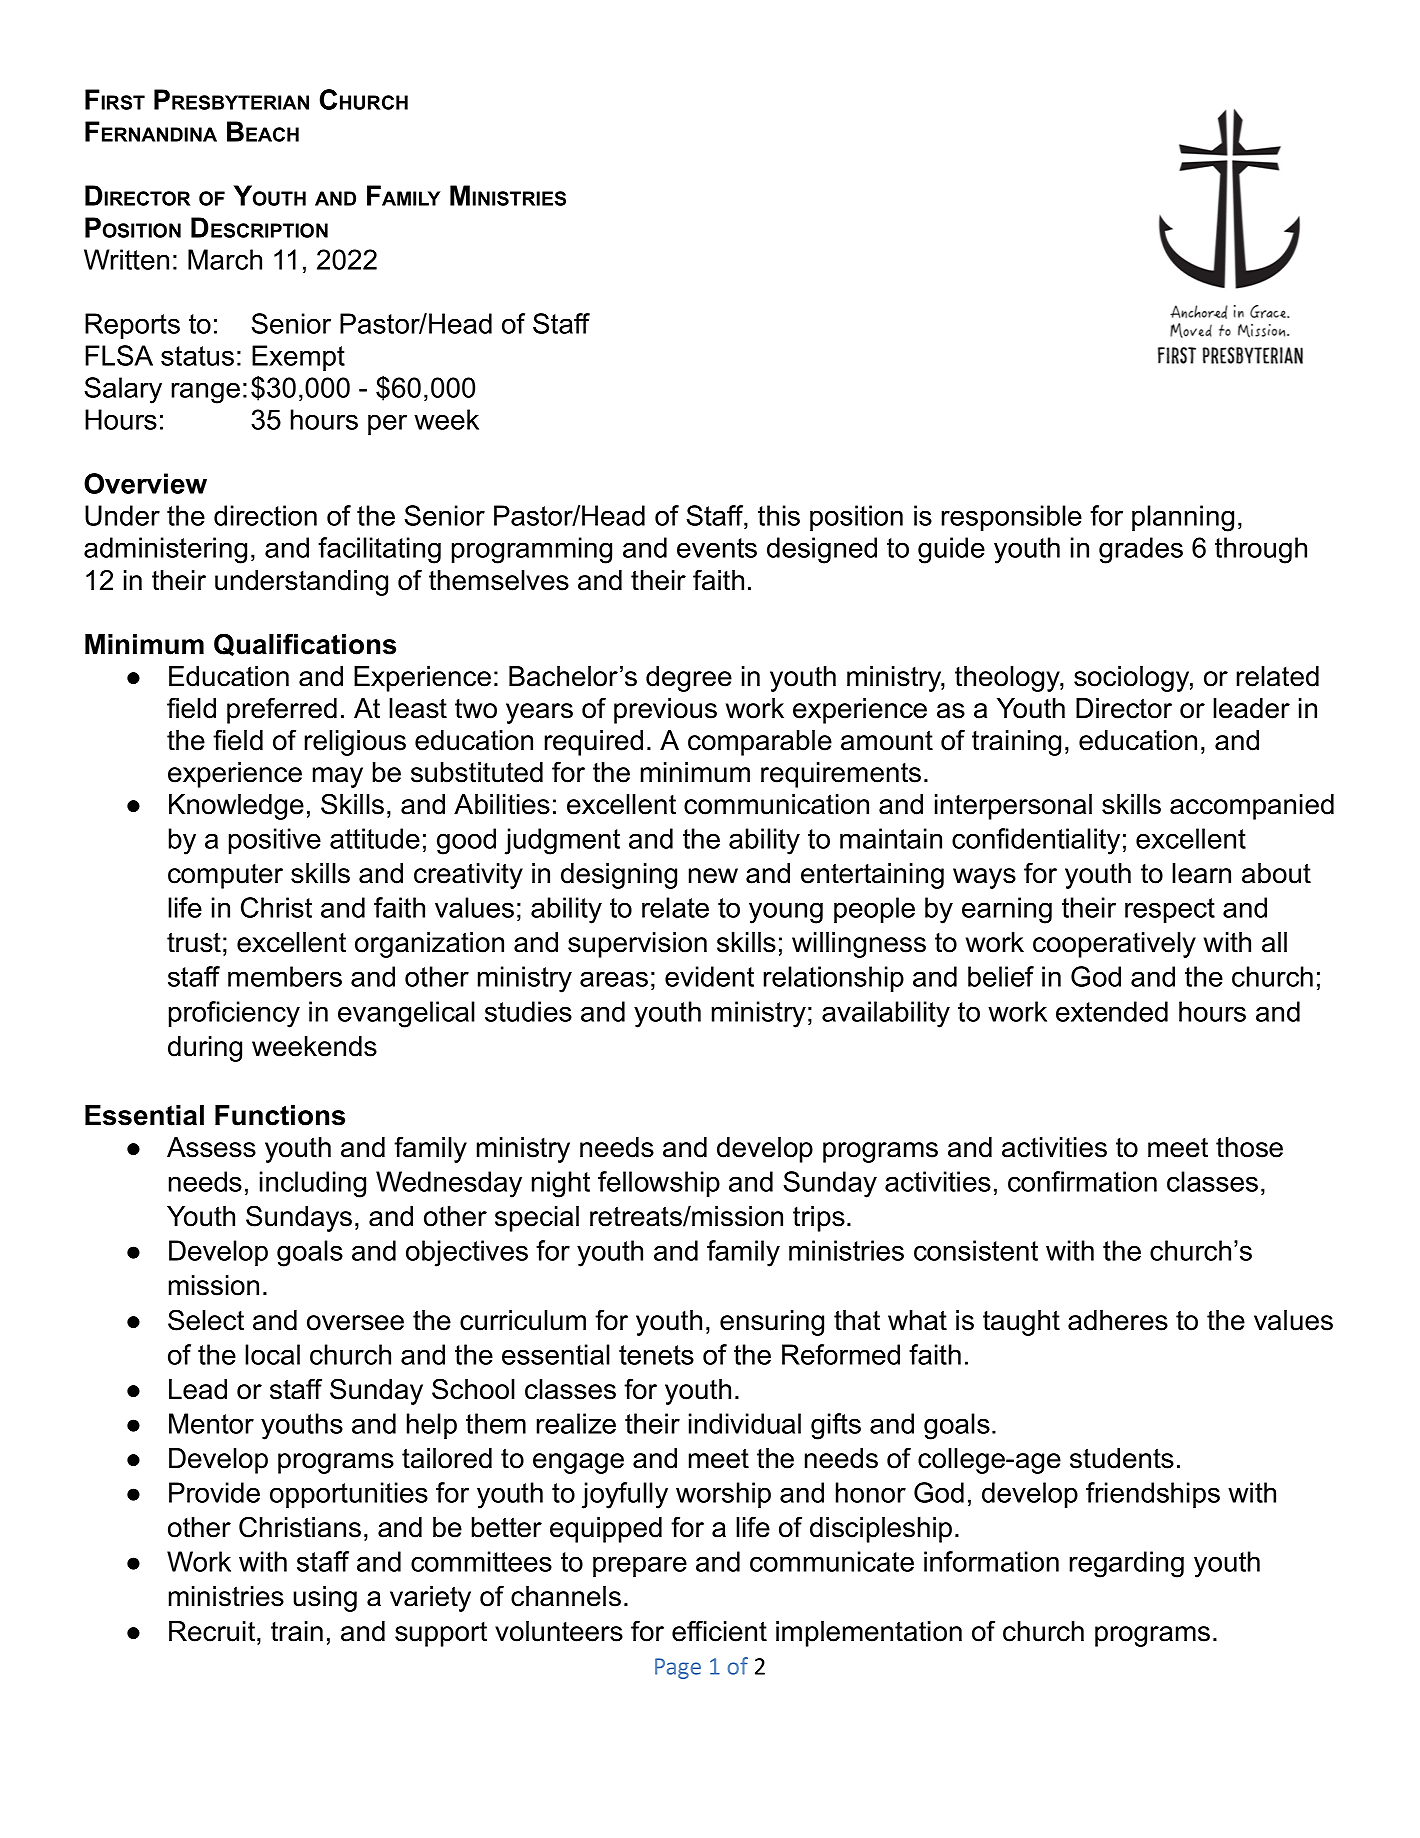  Describe the element at coordinates (1127, 1564) in the page. I see `regarding` at that location.
